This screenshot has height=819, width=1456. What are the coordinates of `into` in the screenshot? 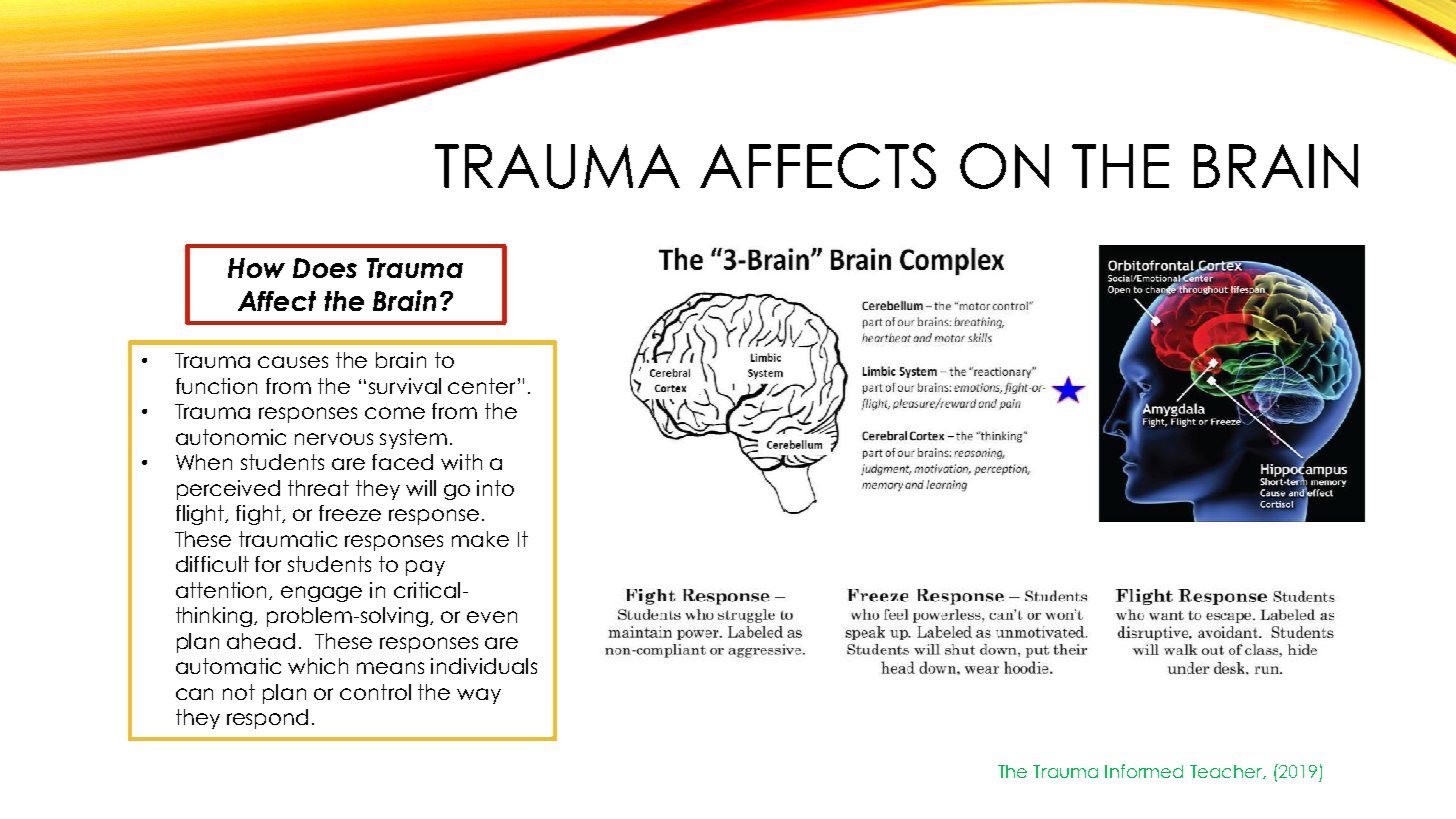 It's located at (495, 488).
